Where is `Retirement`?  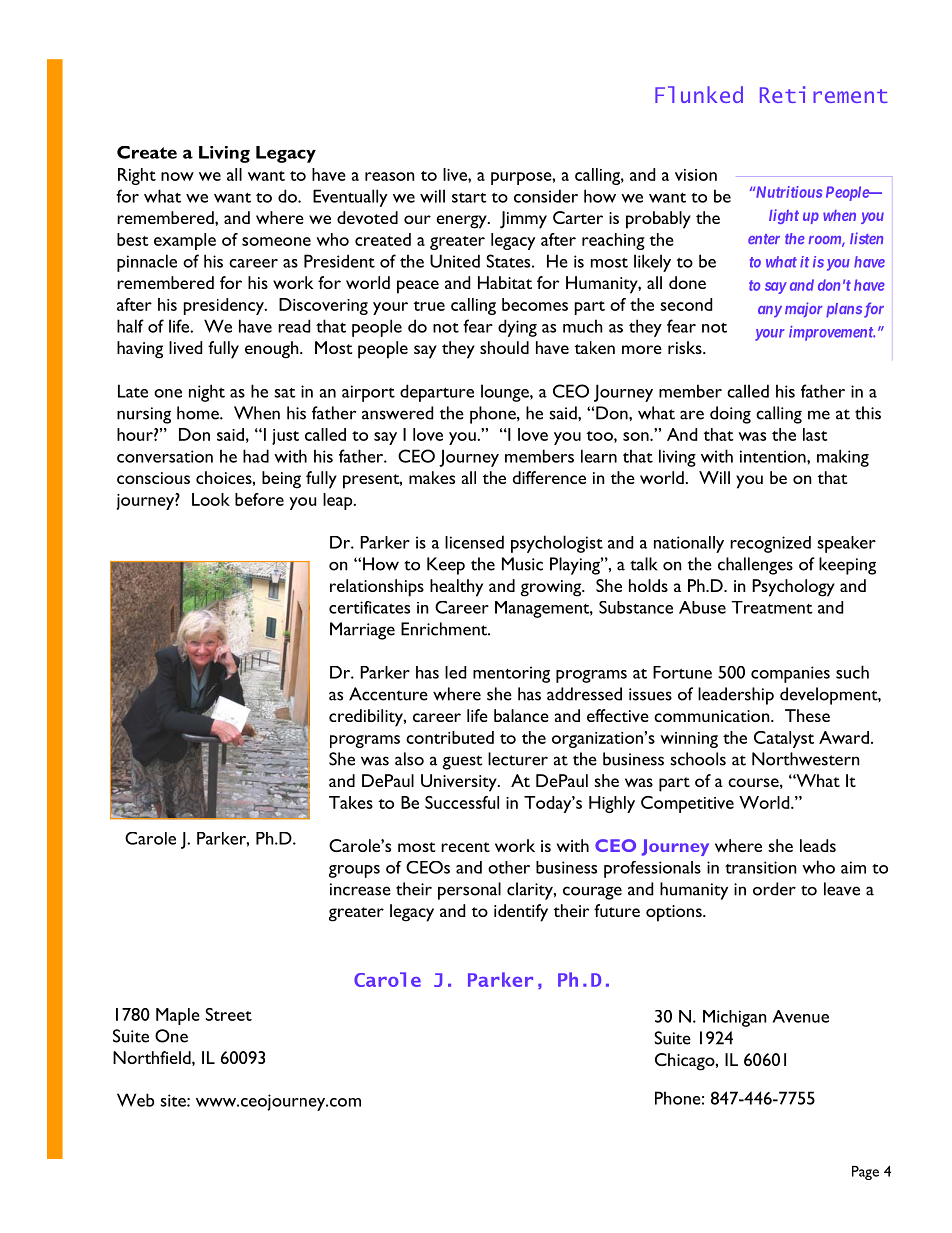 Retirement is located at coordinates (824, 94).
